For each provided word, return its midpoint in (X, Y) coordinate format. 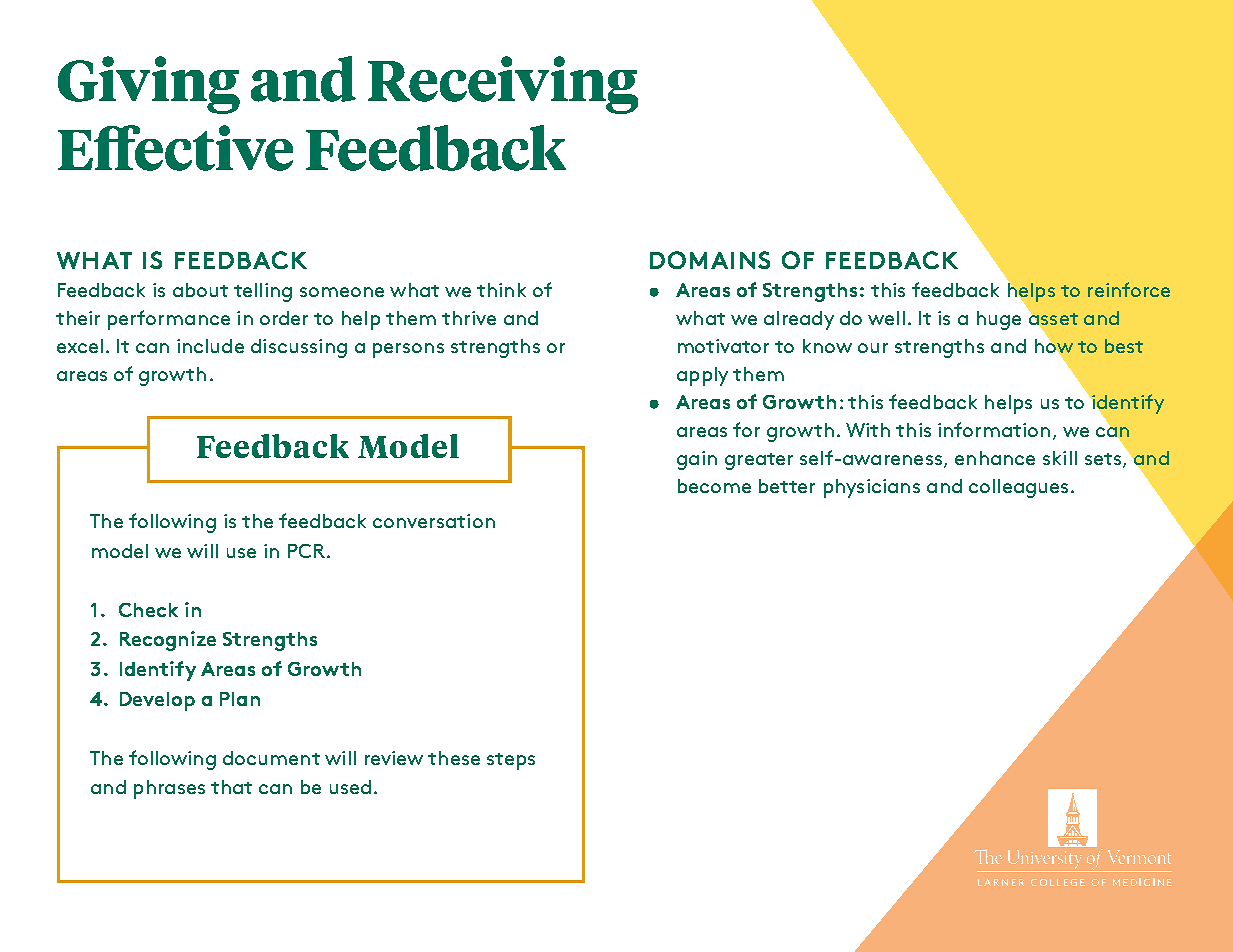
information (994, 429)
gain (697, 460)
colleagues (1018, 488)
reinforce (1129, 289)
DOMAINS (710, 260)
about (200, 290)
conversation (434, 521)
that (231, 787)
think (501, 290)
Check (148, 610)
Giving (149, 85)
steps (511, 761)
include (210, 346)
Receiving (503, 85)
